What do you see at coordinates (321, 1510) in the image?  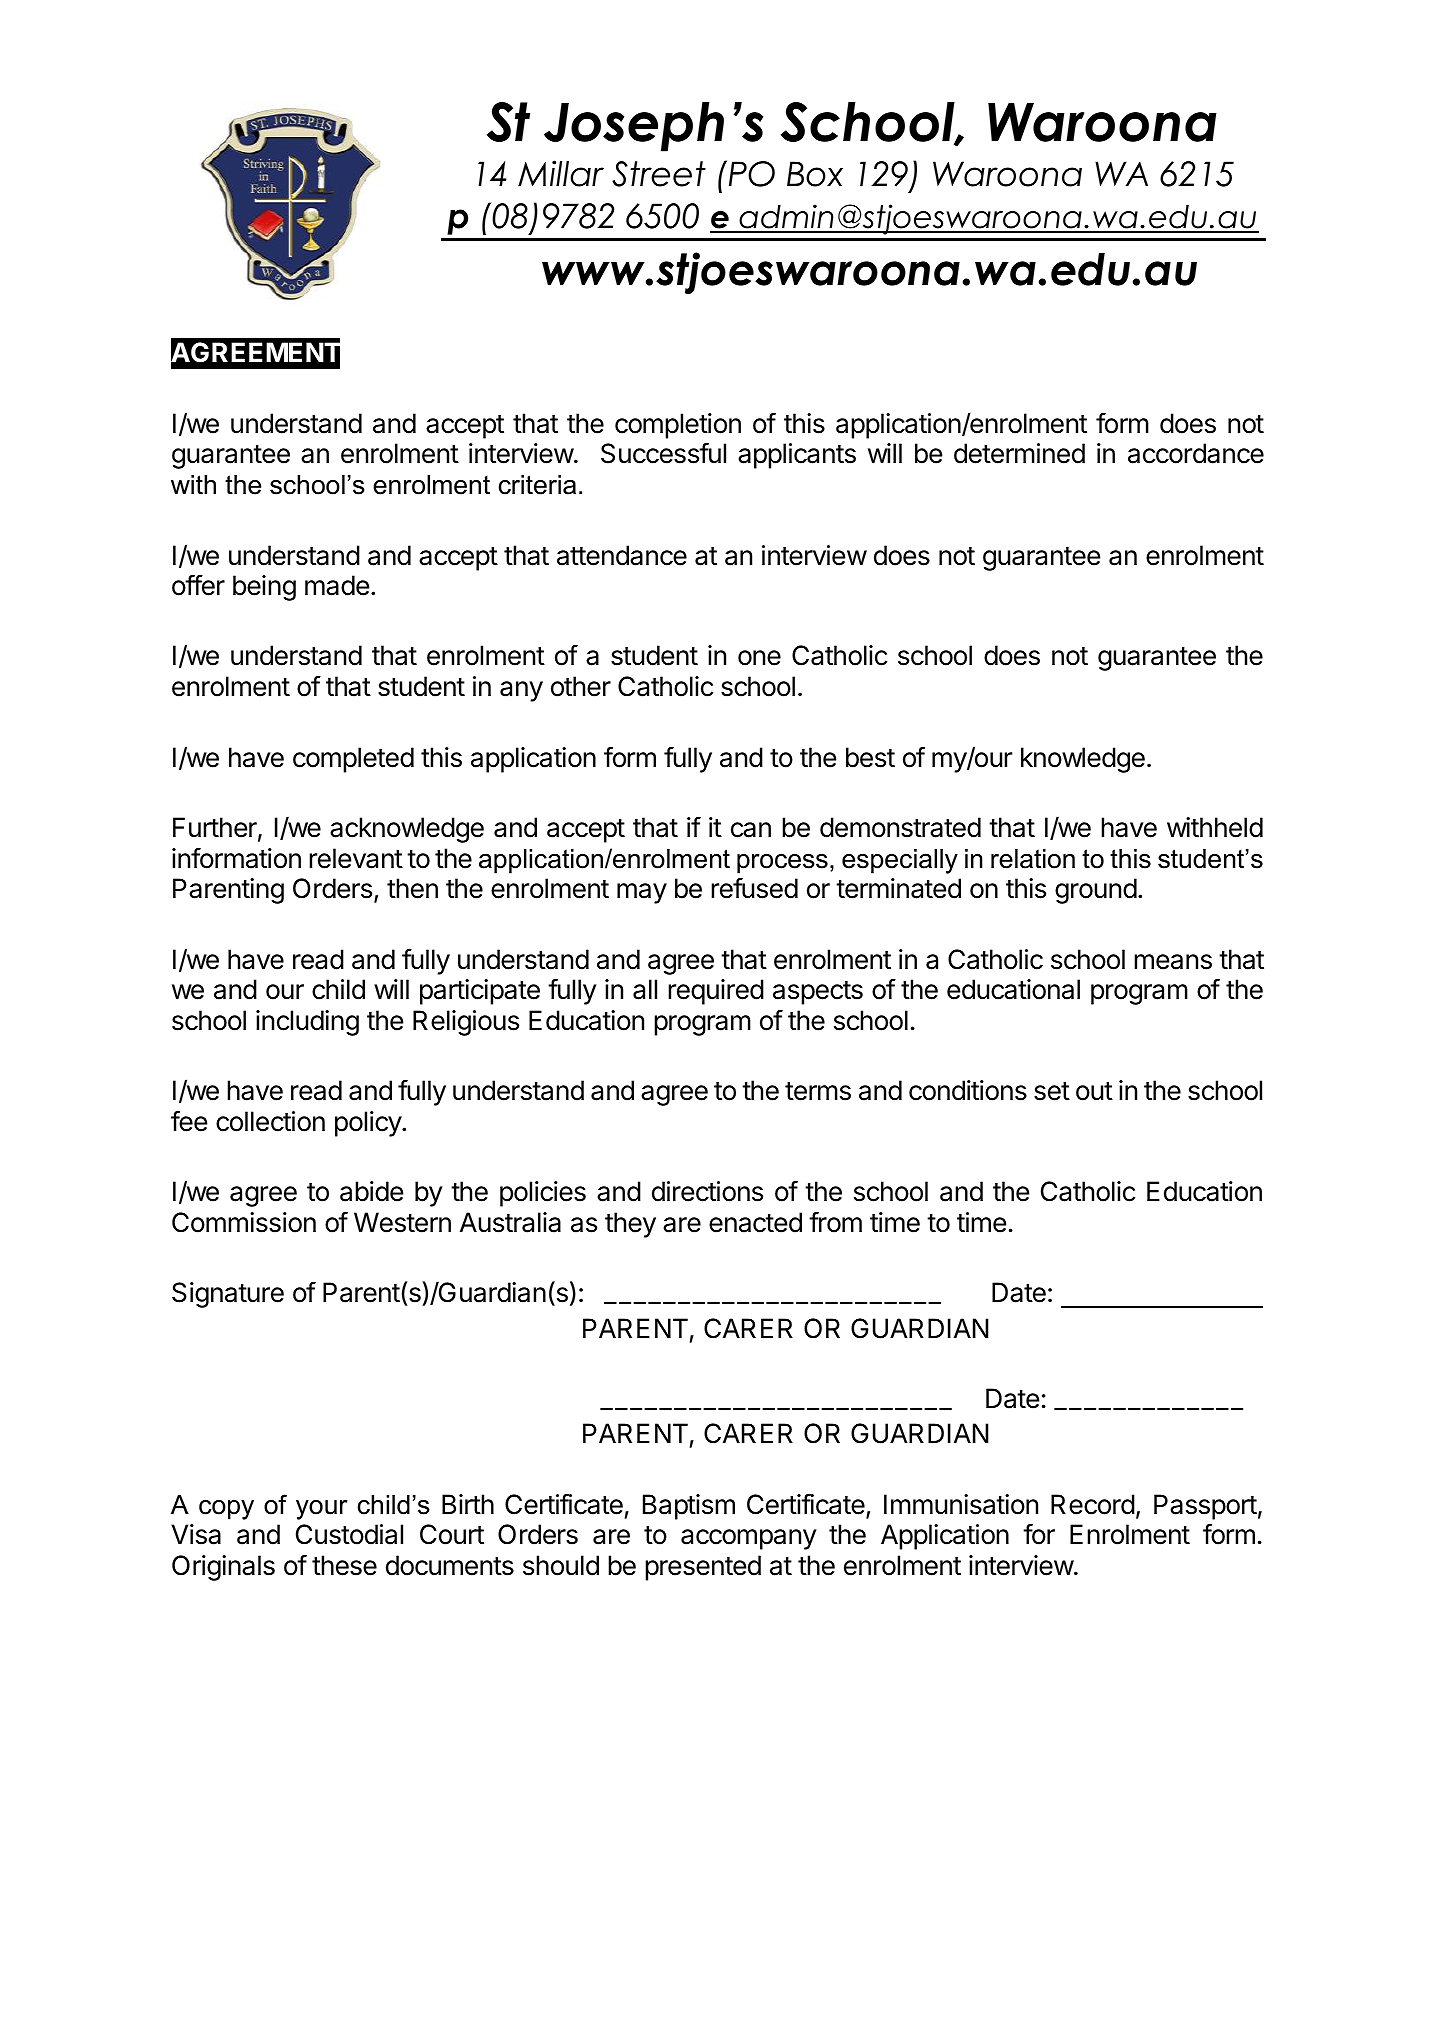 I see `your` at bounding box center [321, 1510].
